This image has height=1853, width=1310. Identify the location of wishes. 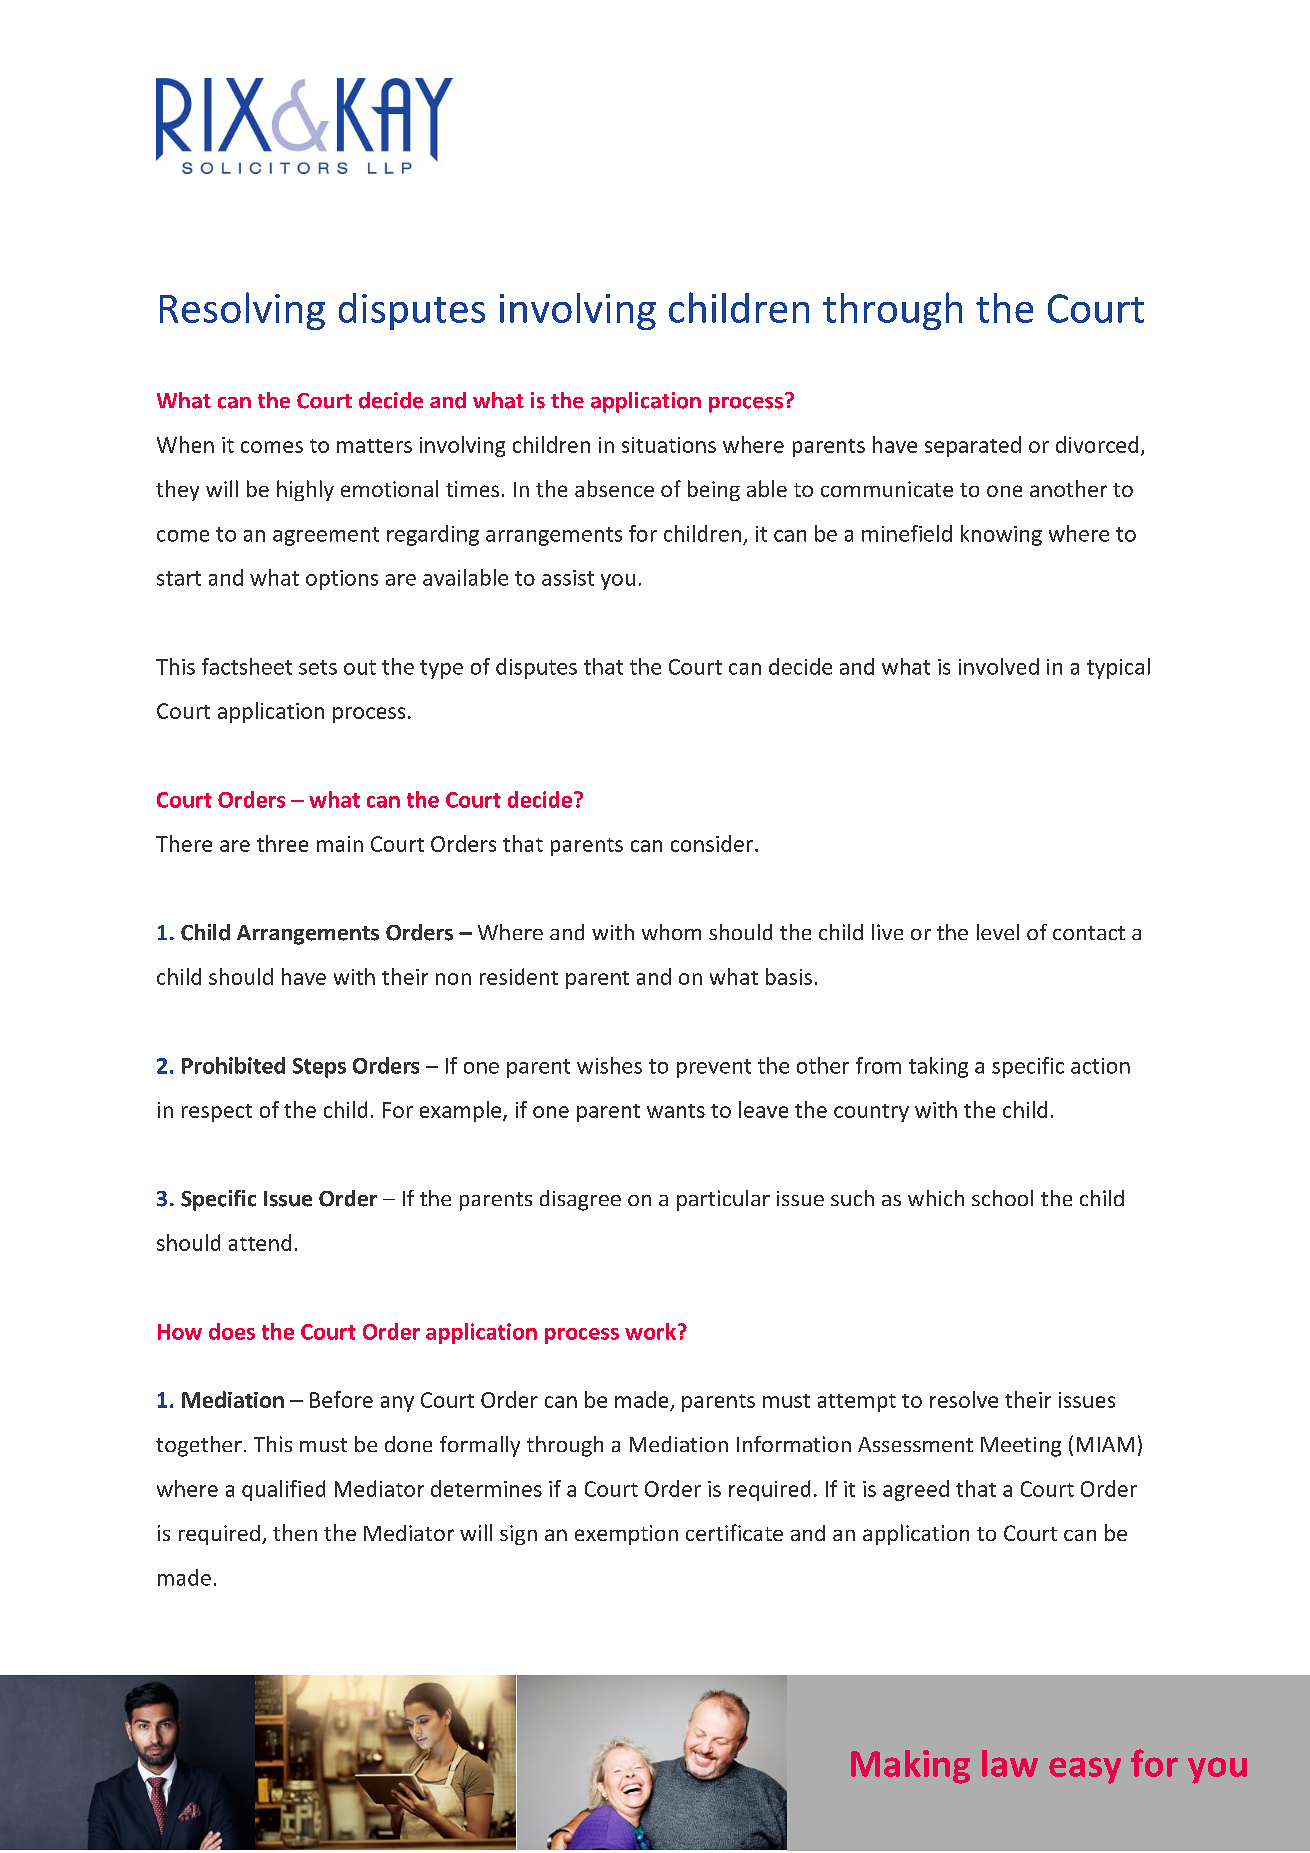
(609, 1065).
